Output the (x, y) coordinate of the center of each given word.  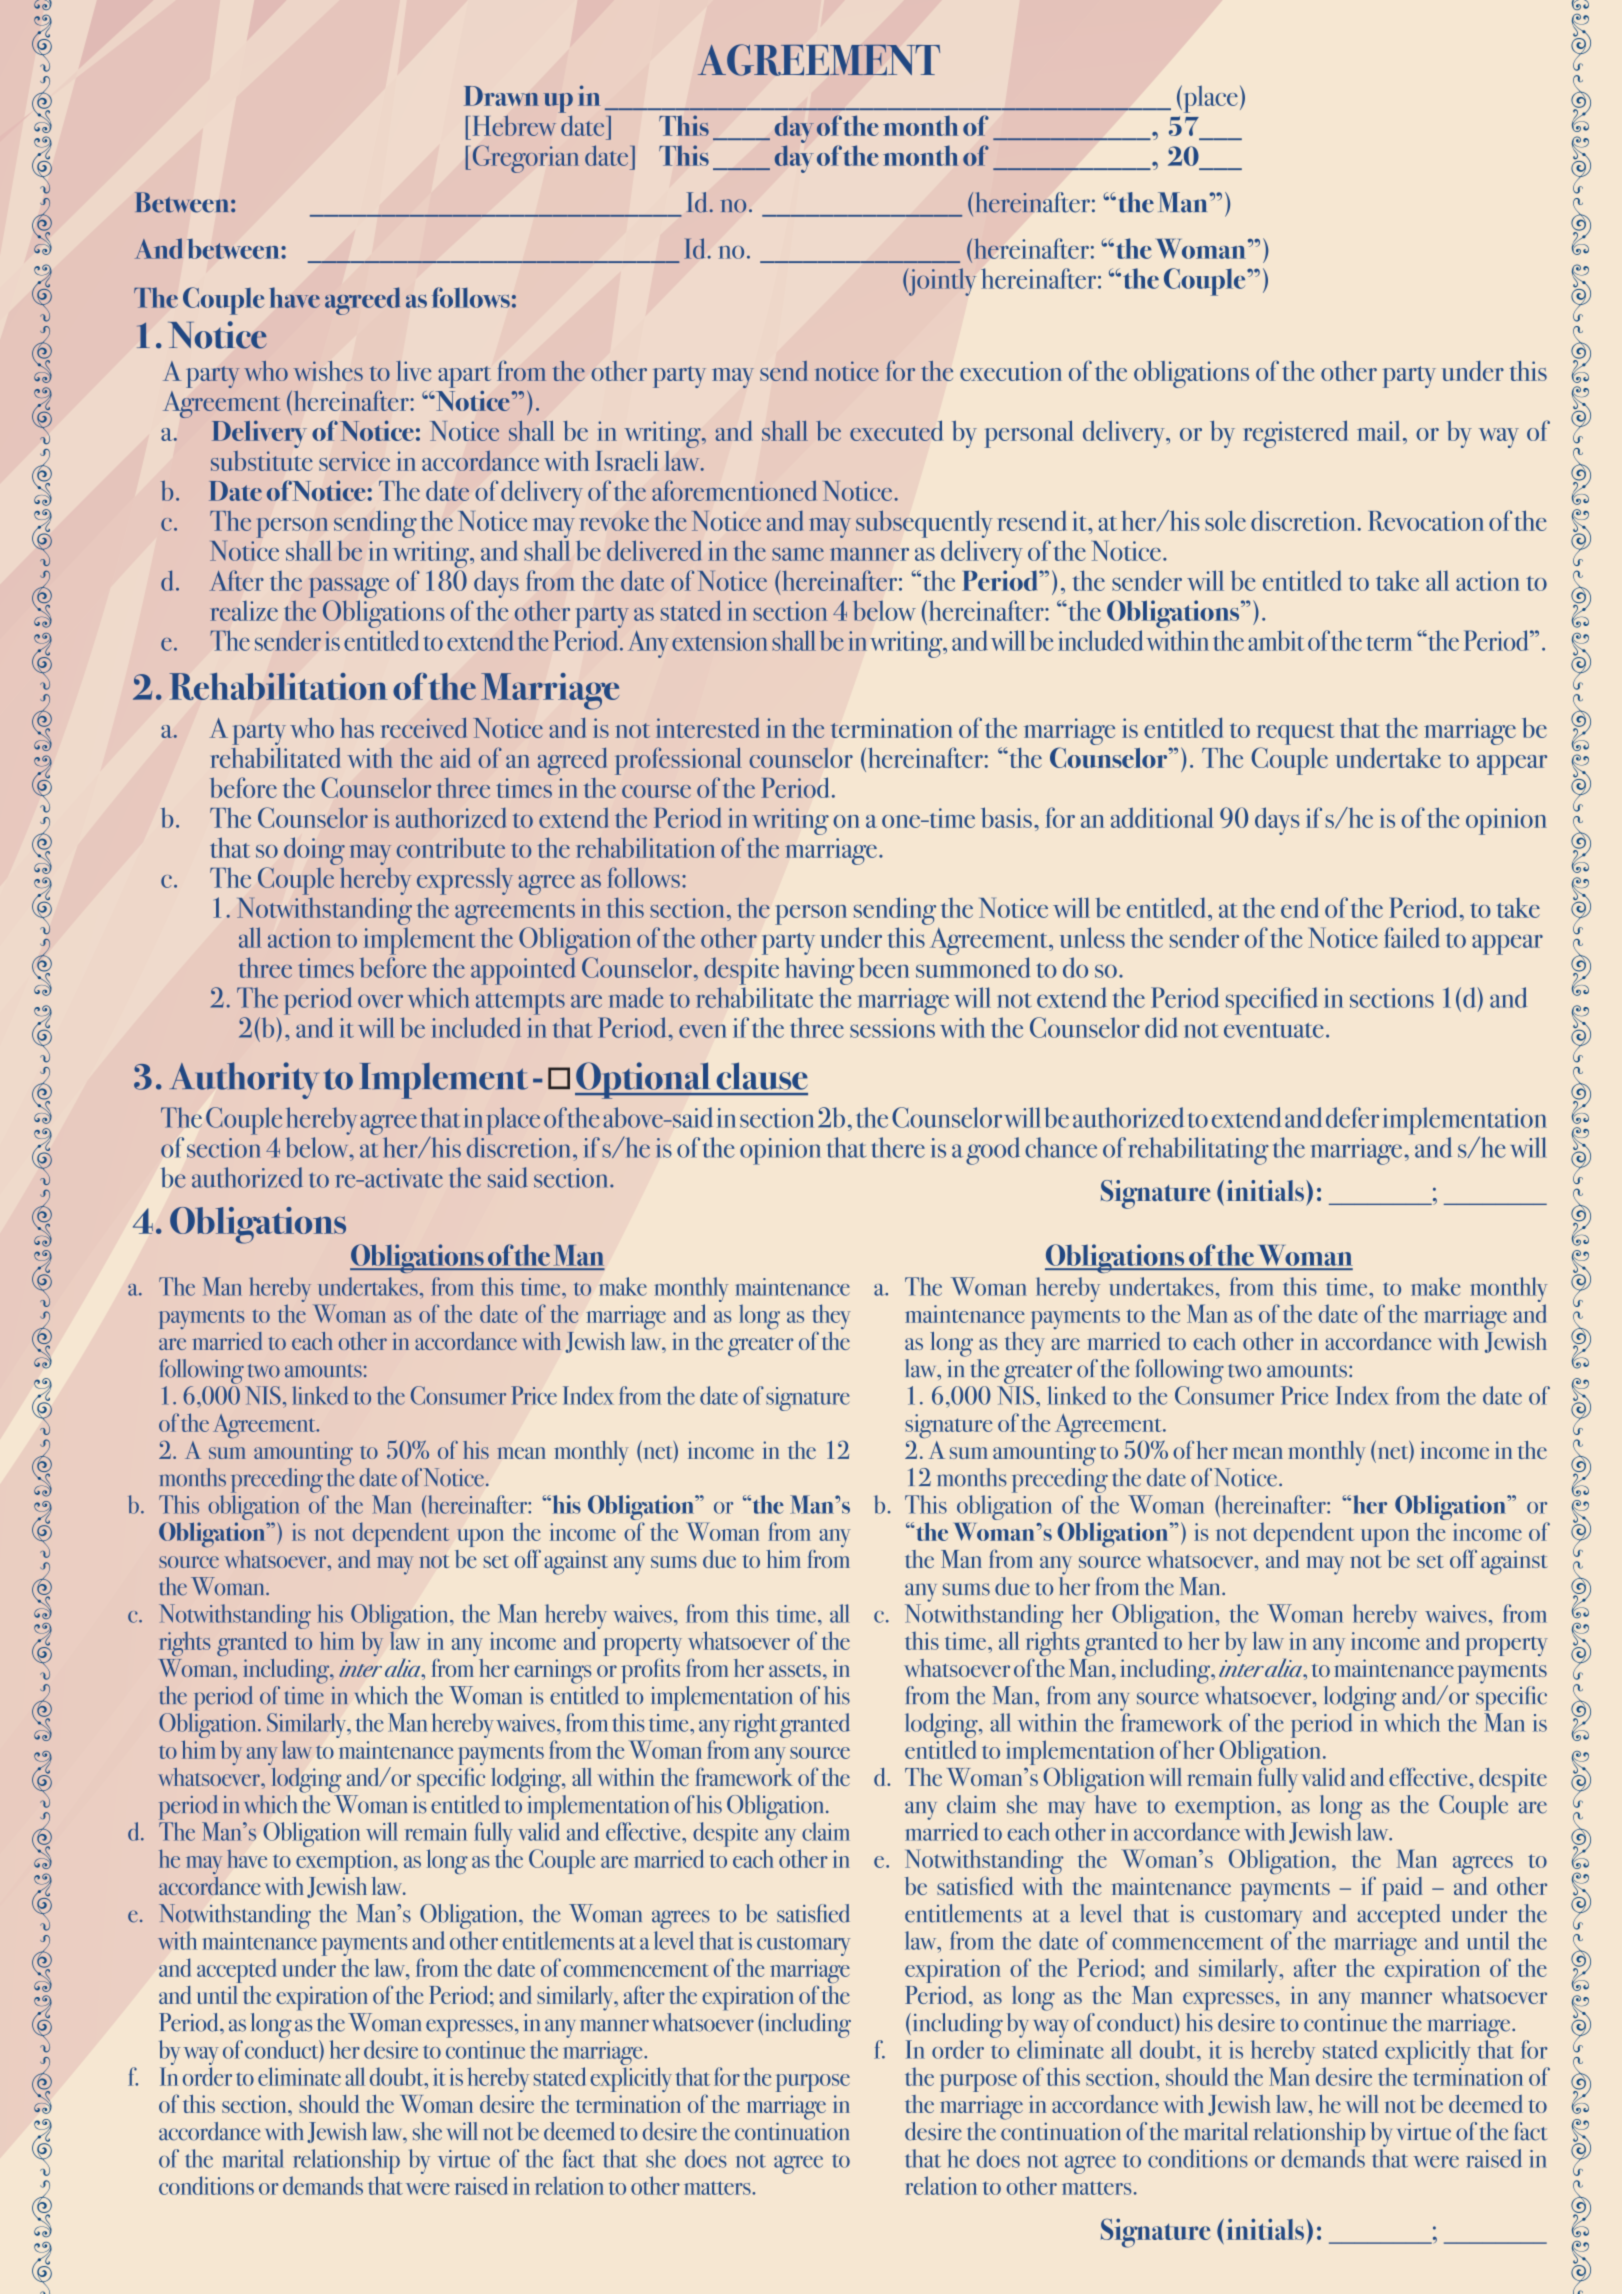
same (798, 554)
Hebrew (514, 125)
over (380, 1001)
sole (1225, 520)
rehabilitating (1198, 1151)
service (354, 461)
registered (1295, 434)
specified (1272, 1001)
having (820, 971)
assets (795, 1670)
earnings (552, 1671)
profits (650, 1670)
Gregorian (524, 159)
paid (1402, 1889)
